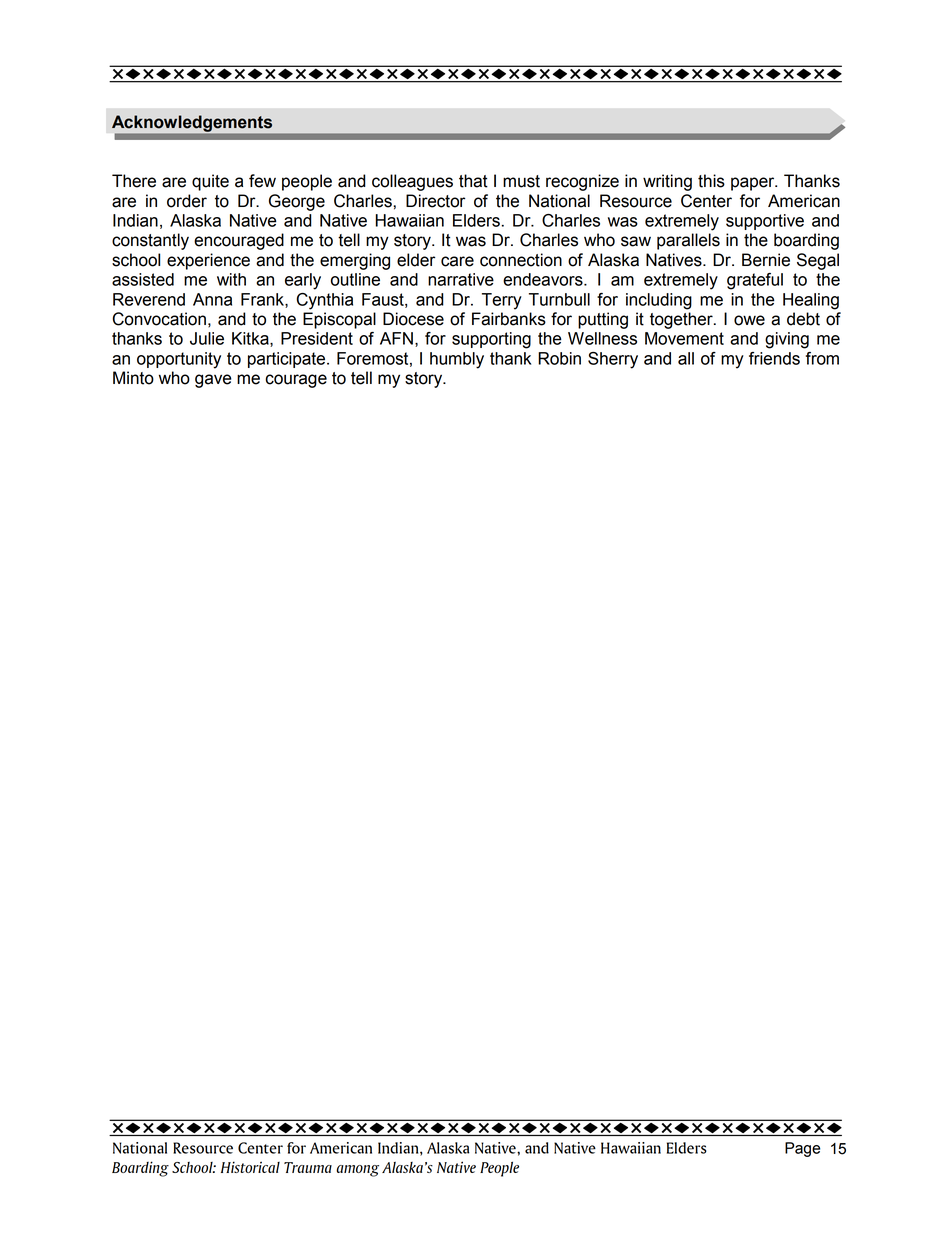 Image resolution: width=952 pixels, height=1233 pixels. I want to click on gave, so click(213, 381).
